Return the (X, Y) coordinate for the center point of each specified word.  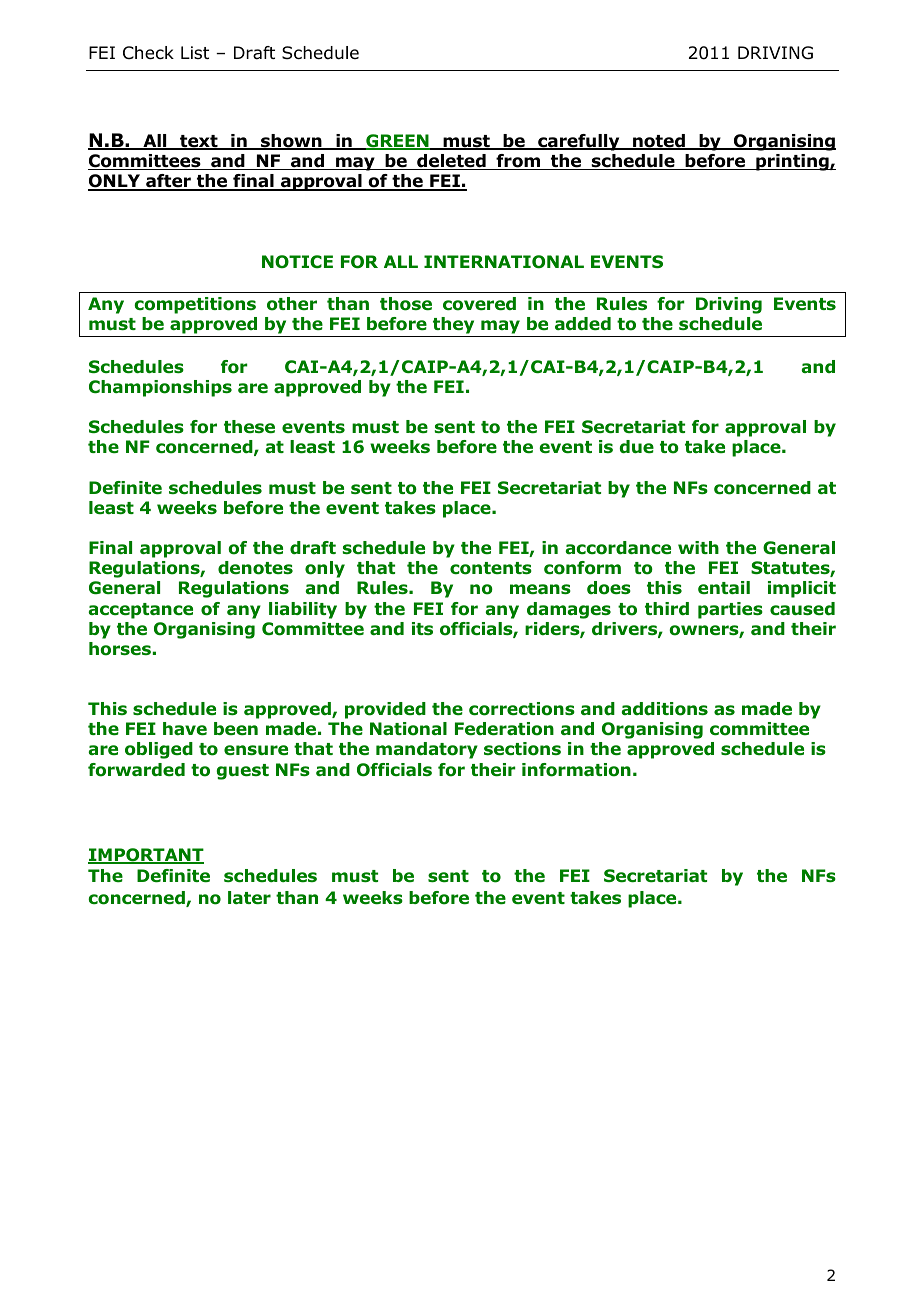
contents (491, 568)
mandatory (427, 750)
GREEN (397, 142)
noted (659, 142)
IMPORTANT (146, 856)
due (636, 447)
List (195, 52)
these (249, 427)
